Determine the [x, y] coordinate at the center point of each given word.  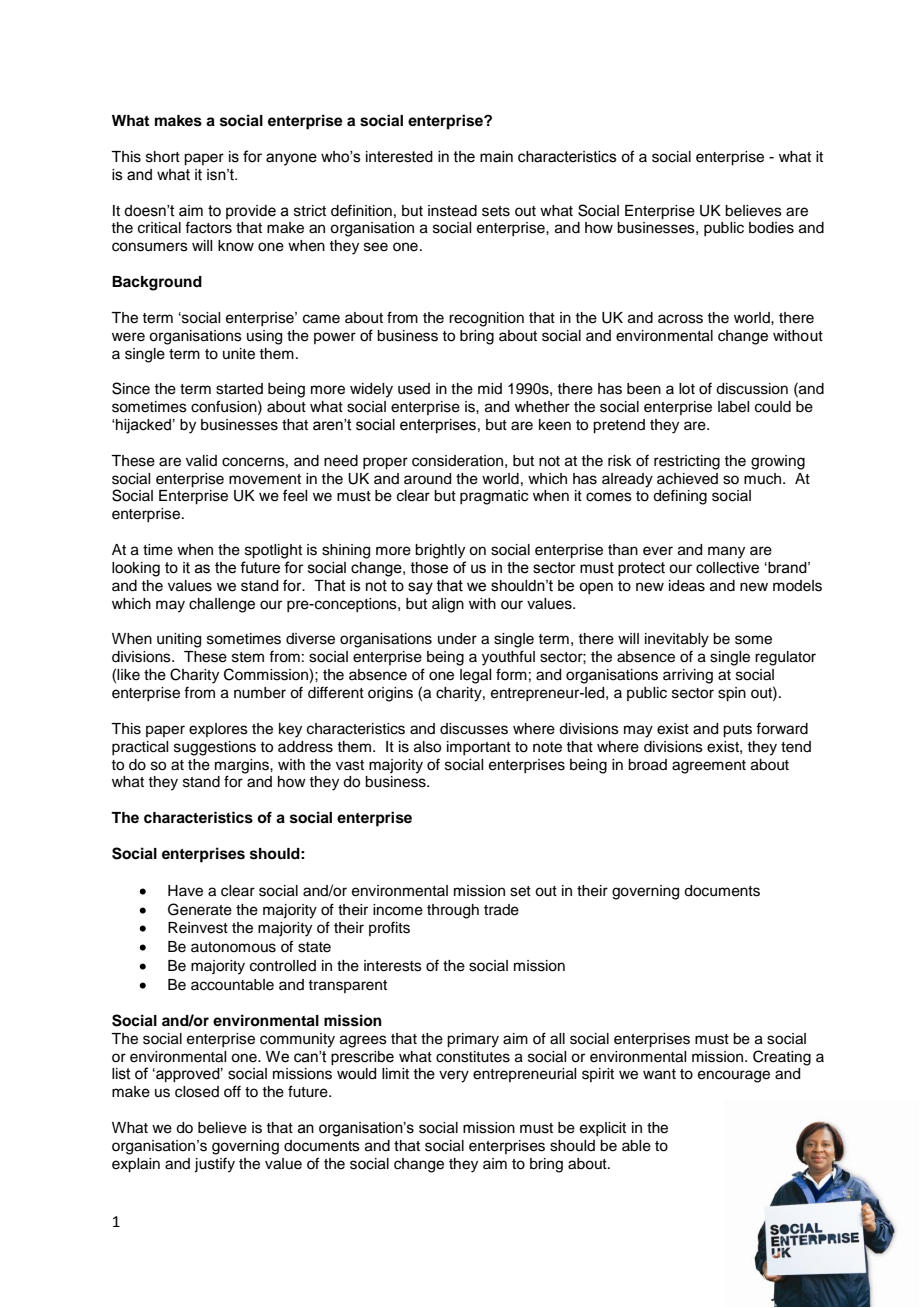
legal [475, 676]
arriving [688, 676]
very [454, 1076]
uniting [179, 640]
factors [208, 227]
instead [452, 211]
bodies [771, 228]
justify [214, 1165]
